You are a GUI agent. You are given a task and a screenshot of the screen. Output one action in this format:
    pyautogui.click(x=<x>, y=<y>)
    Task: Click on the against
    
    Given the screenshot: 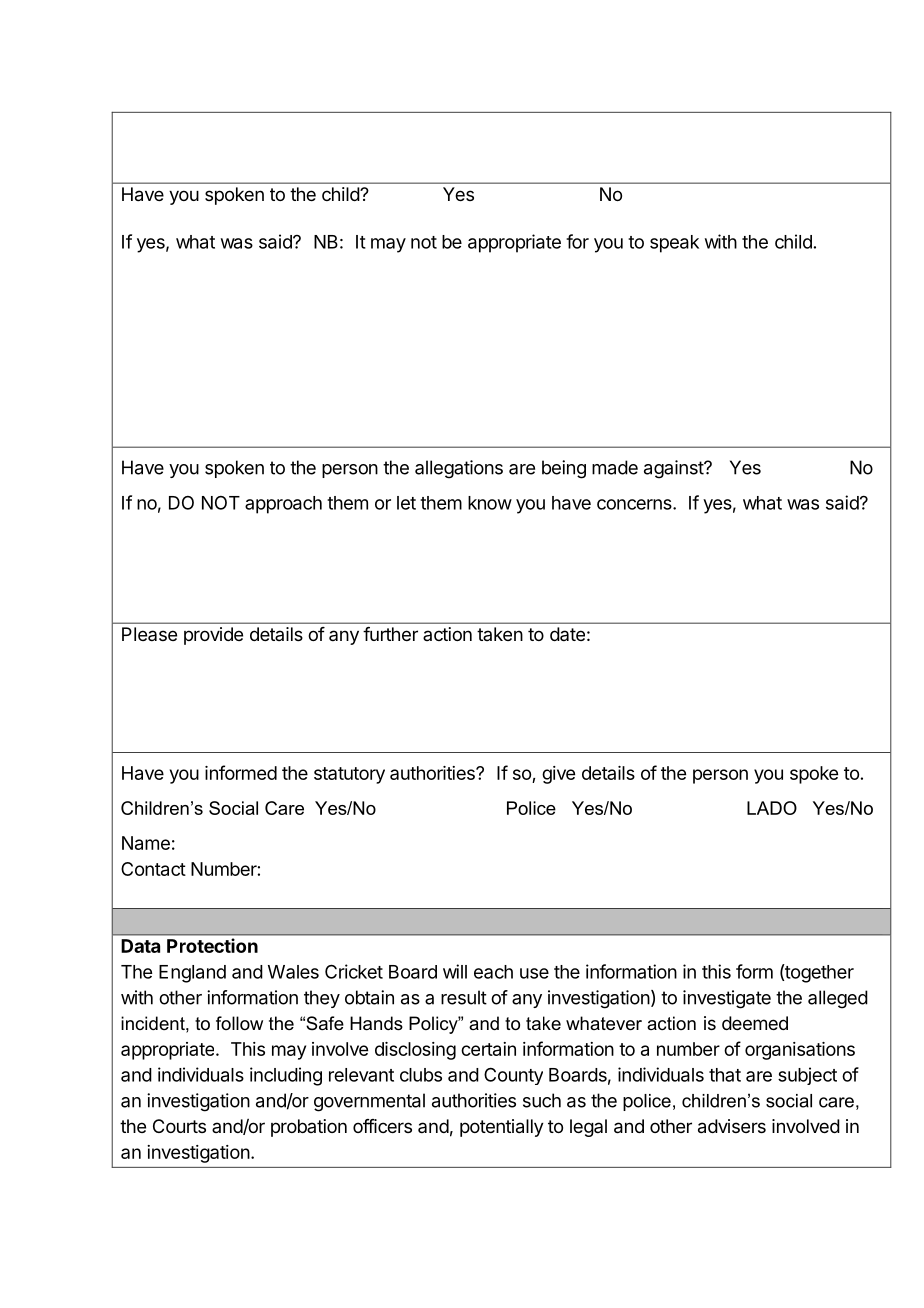 What is the action you would take?
    pyautogui.click(x=674, y=469)
